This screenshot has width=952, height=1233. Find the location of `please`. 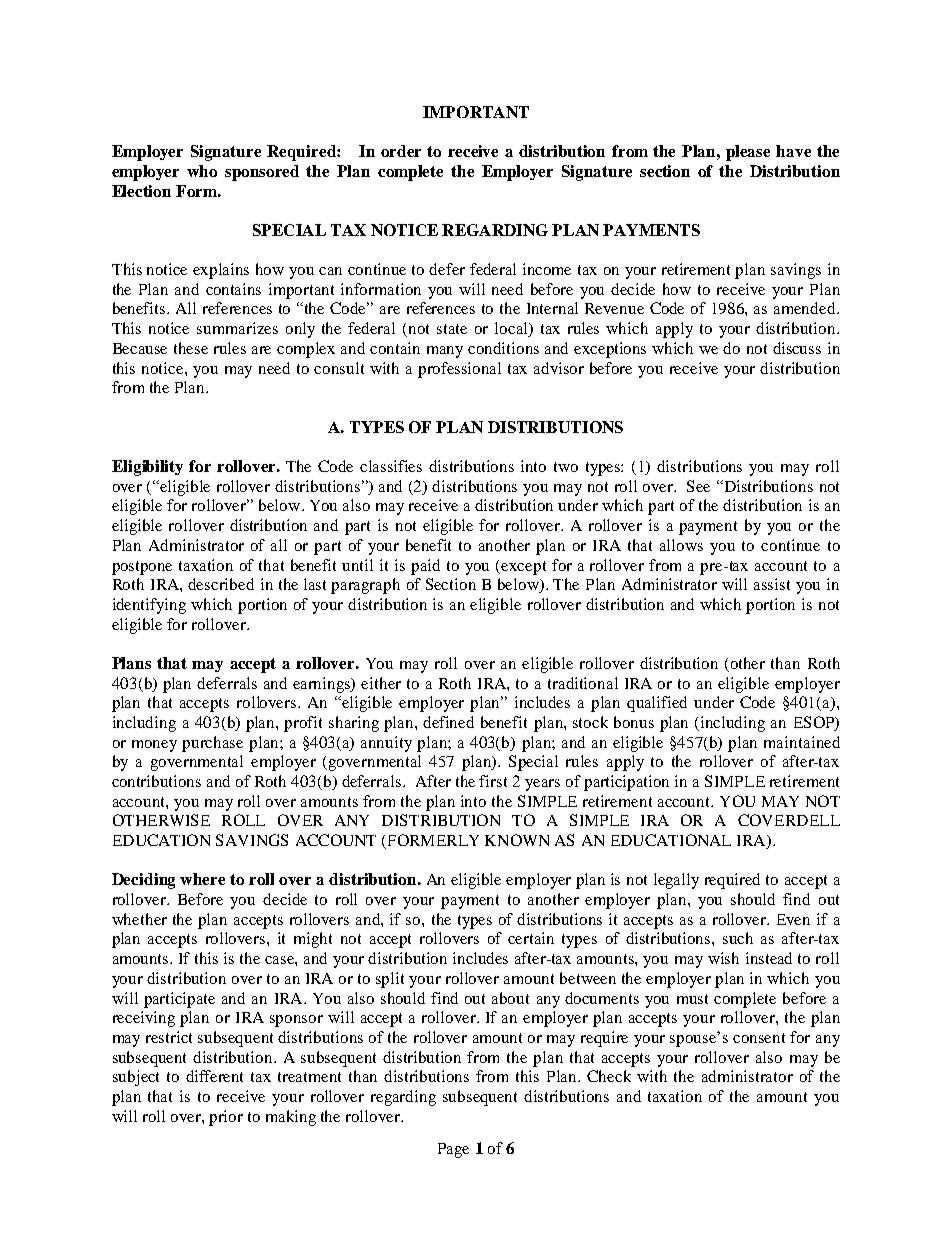

please is located at coordinates (748, 153).
